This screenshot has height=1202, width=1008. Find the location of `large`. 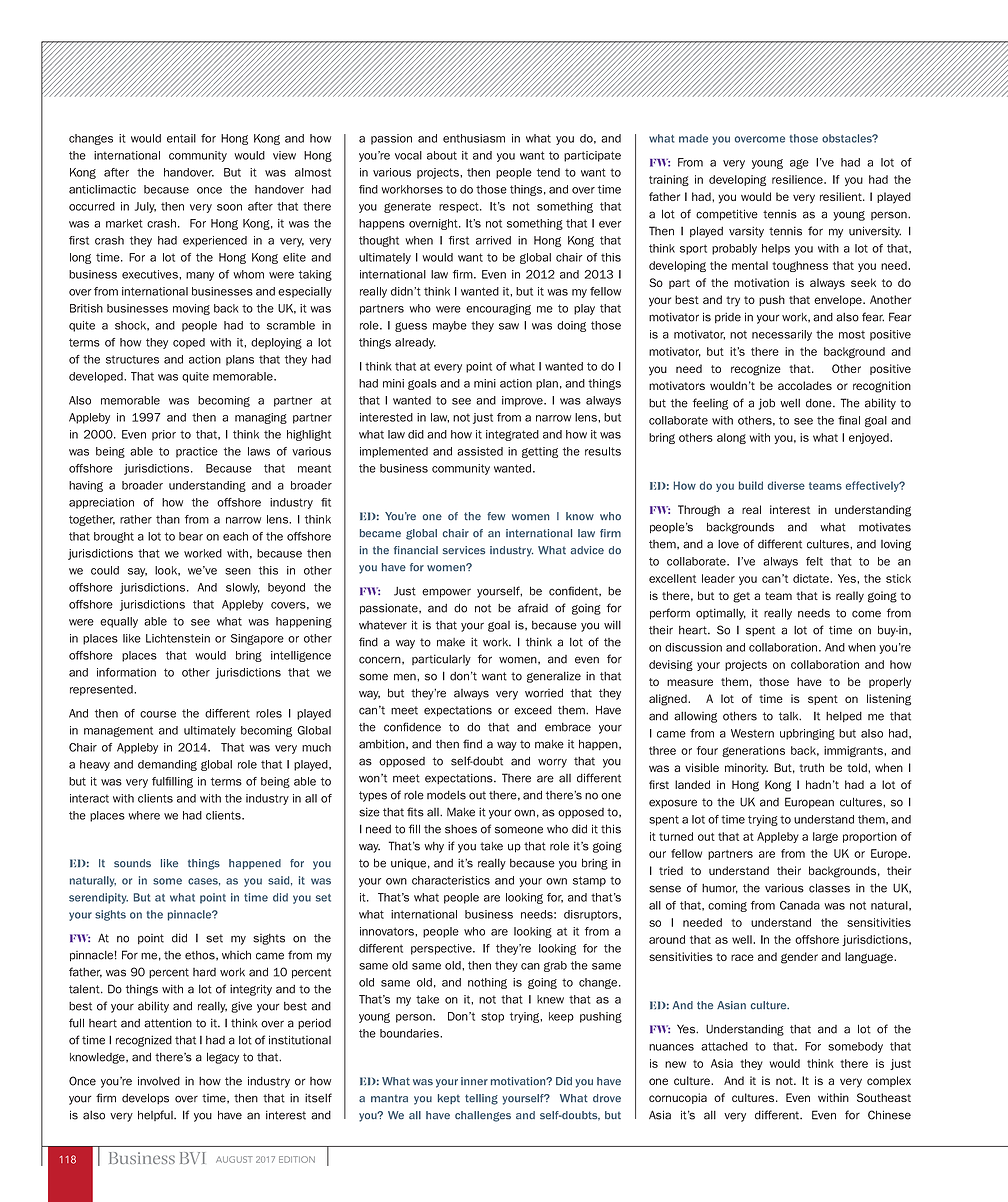

large is located at coordinates (825, 837).
